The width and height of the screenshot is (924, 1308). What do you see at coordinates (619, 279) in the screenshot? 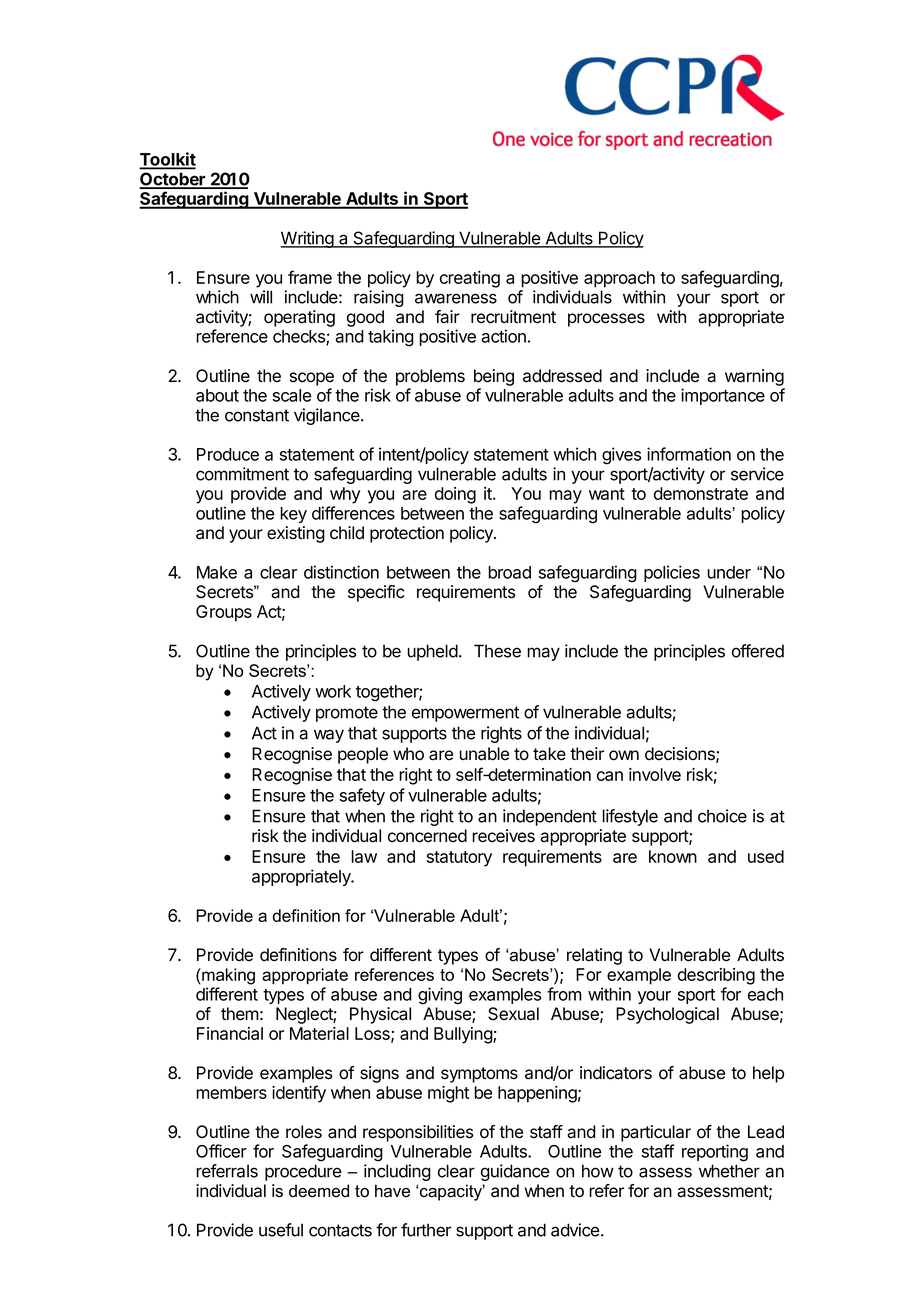
I see `approach` at bounding box center [619, 279].
